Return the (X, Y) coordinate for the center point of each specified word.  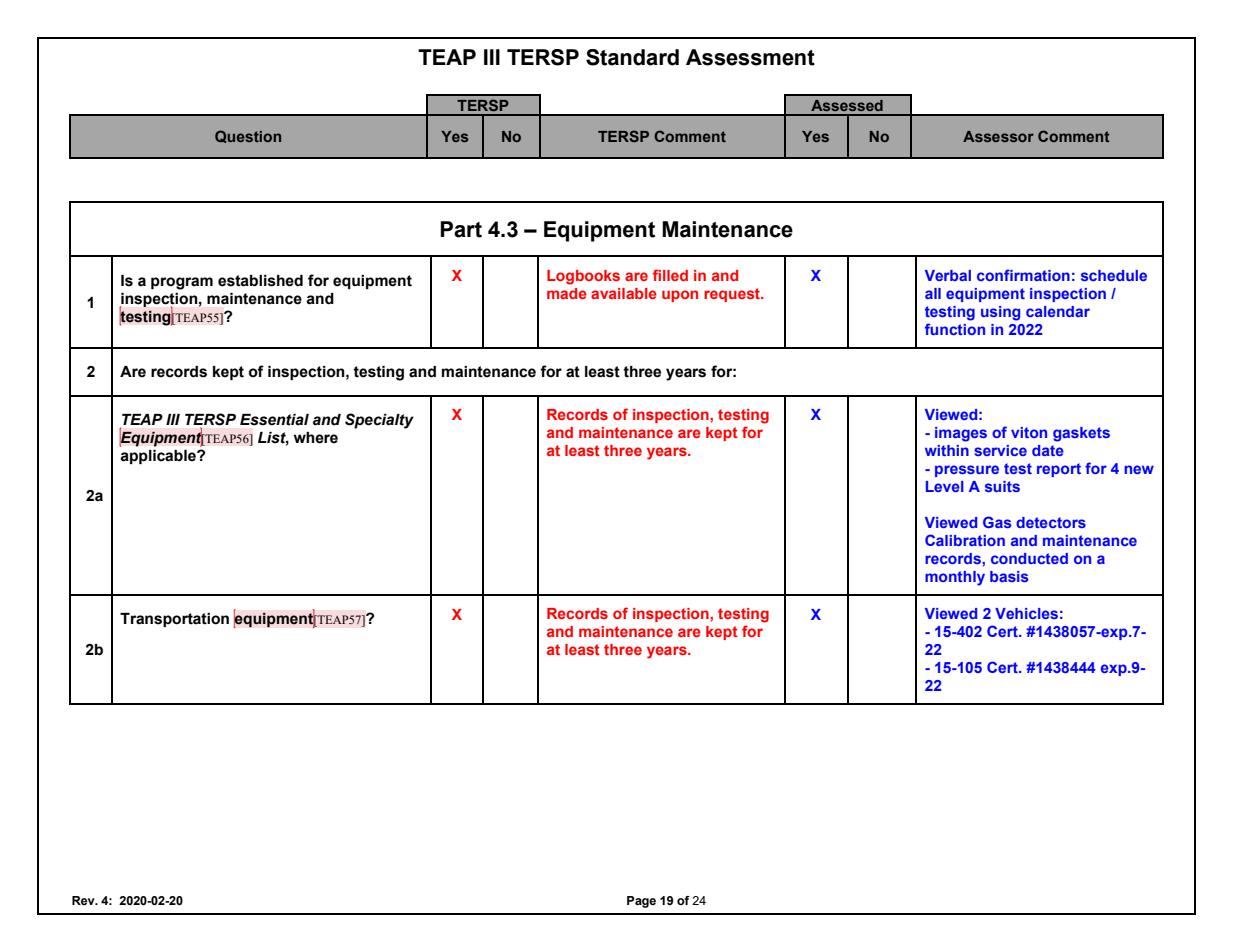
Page (641, 902)
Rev (84, 900)
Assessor (998, 136)
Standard (632, 57)
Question (248, 136)
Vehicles (1026, 613)
